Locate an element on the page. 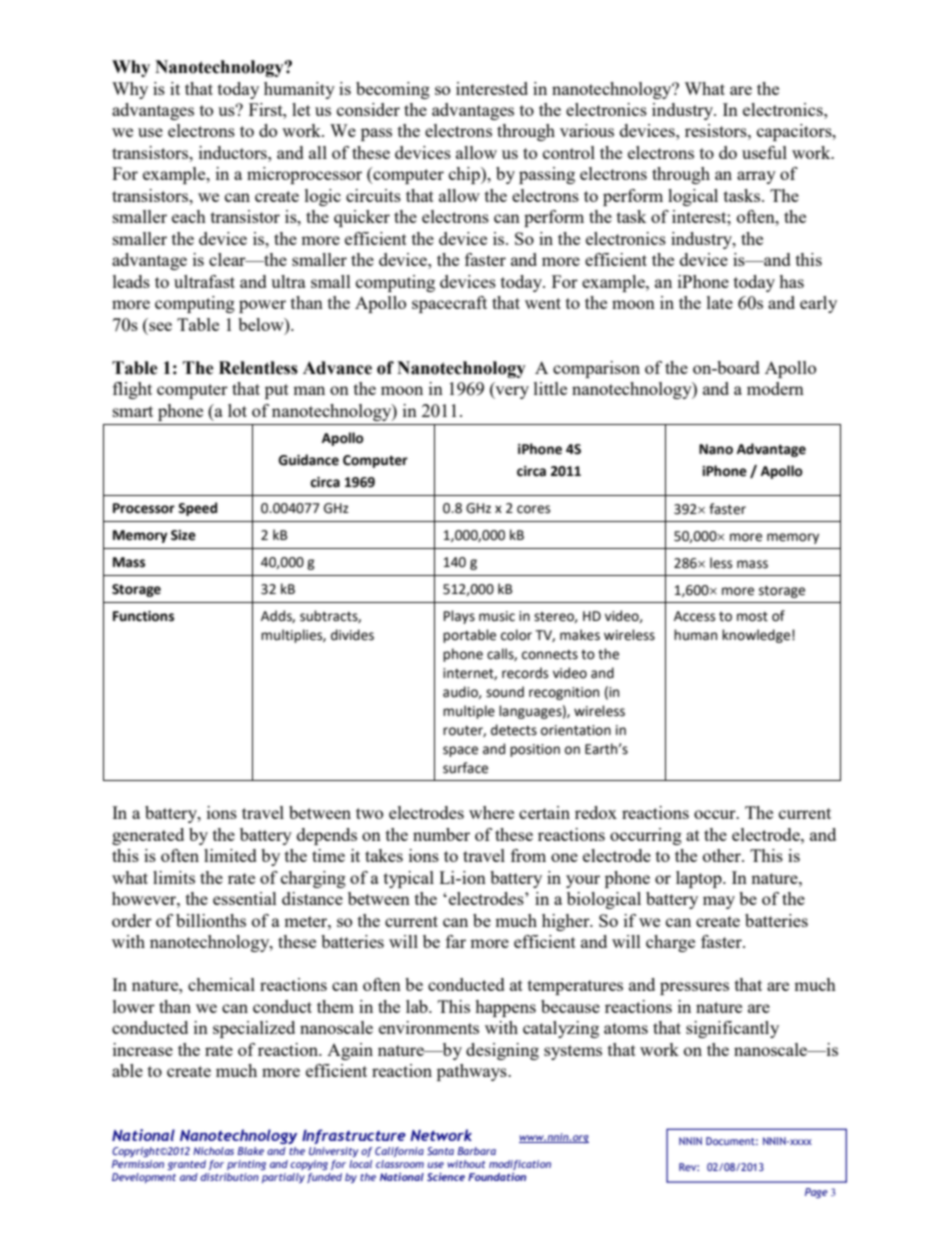  Speed is located at coordinates (197, 509).
